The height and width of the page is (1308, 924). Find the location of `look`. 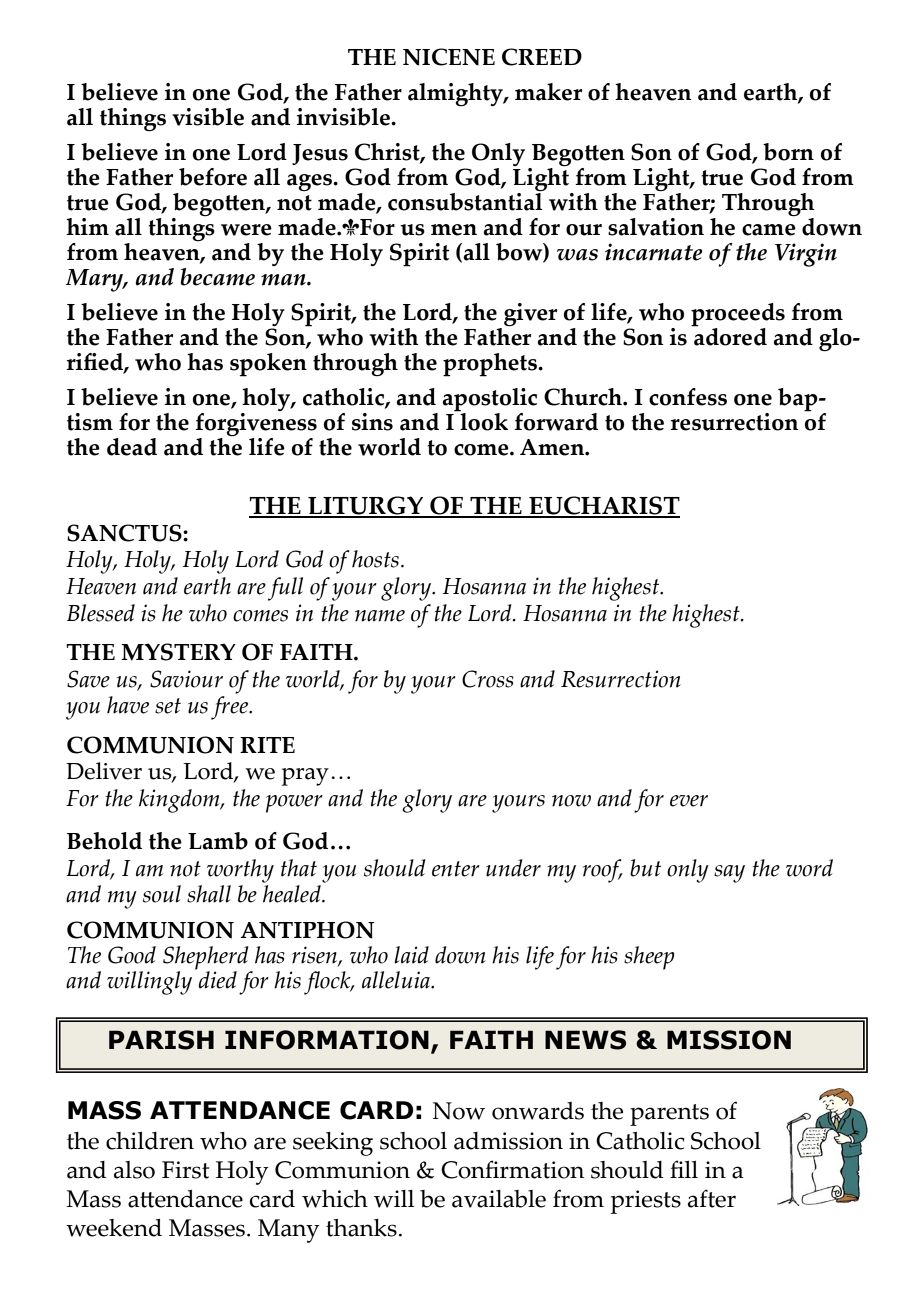

look is located at coordinates (483, 420).
